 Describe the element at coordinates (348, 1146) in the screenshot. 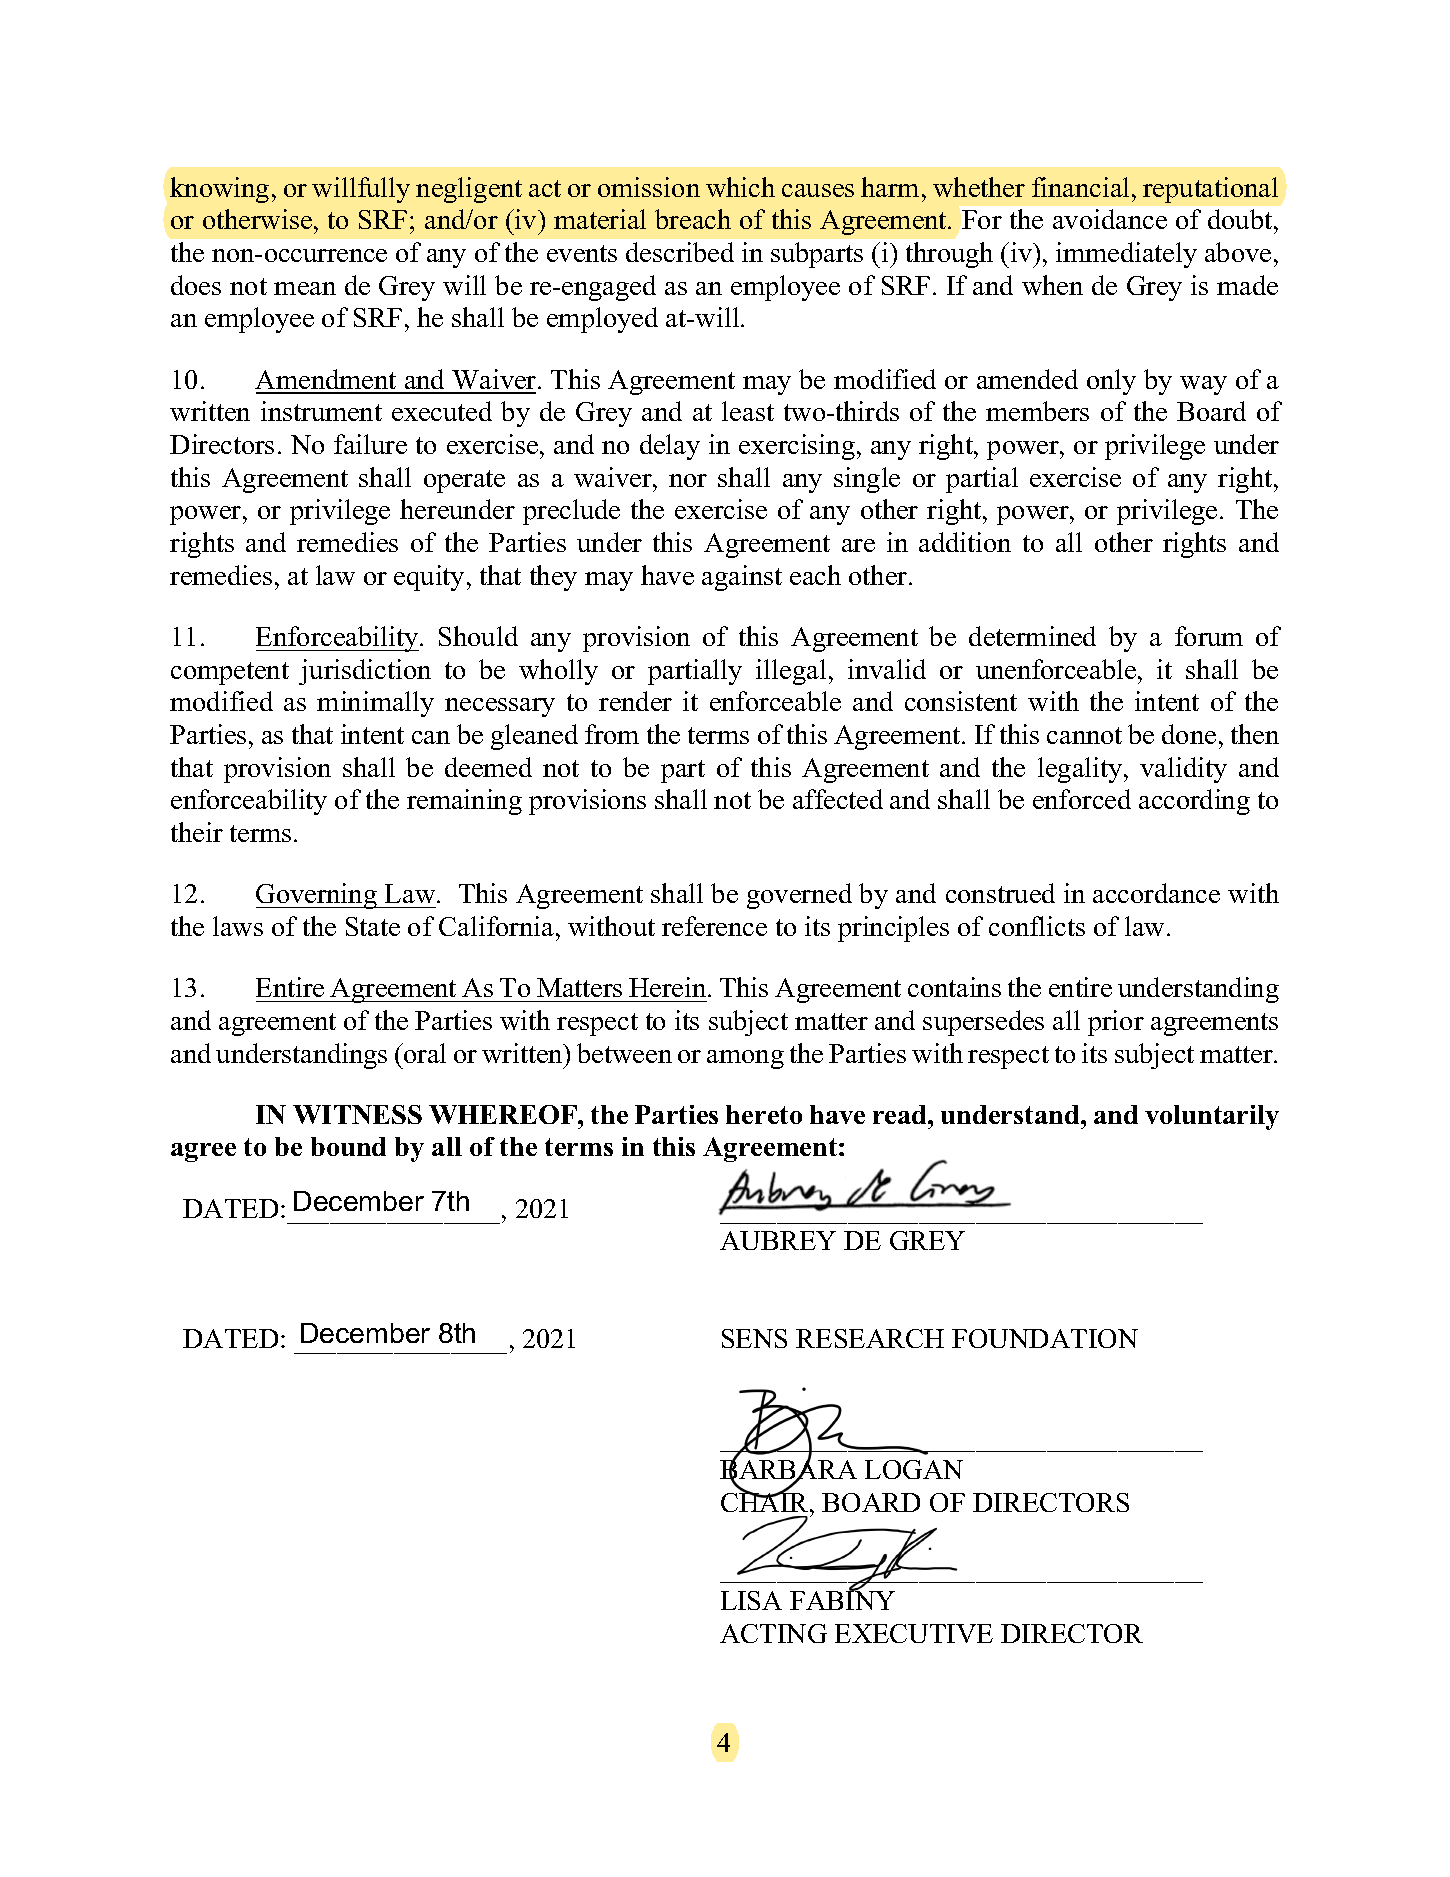

I see `bound` at that location.
